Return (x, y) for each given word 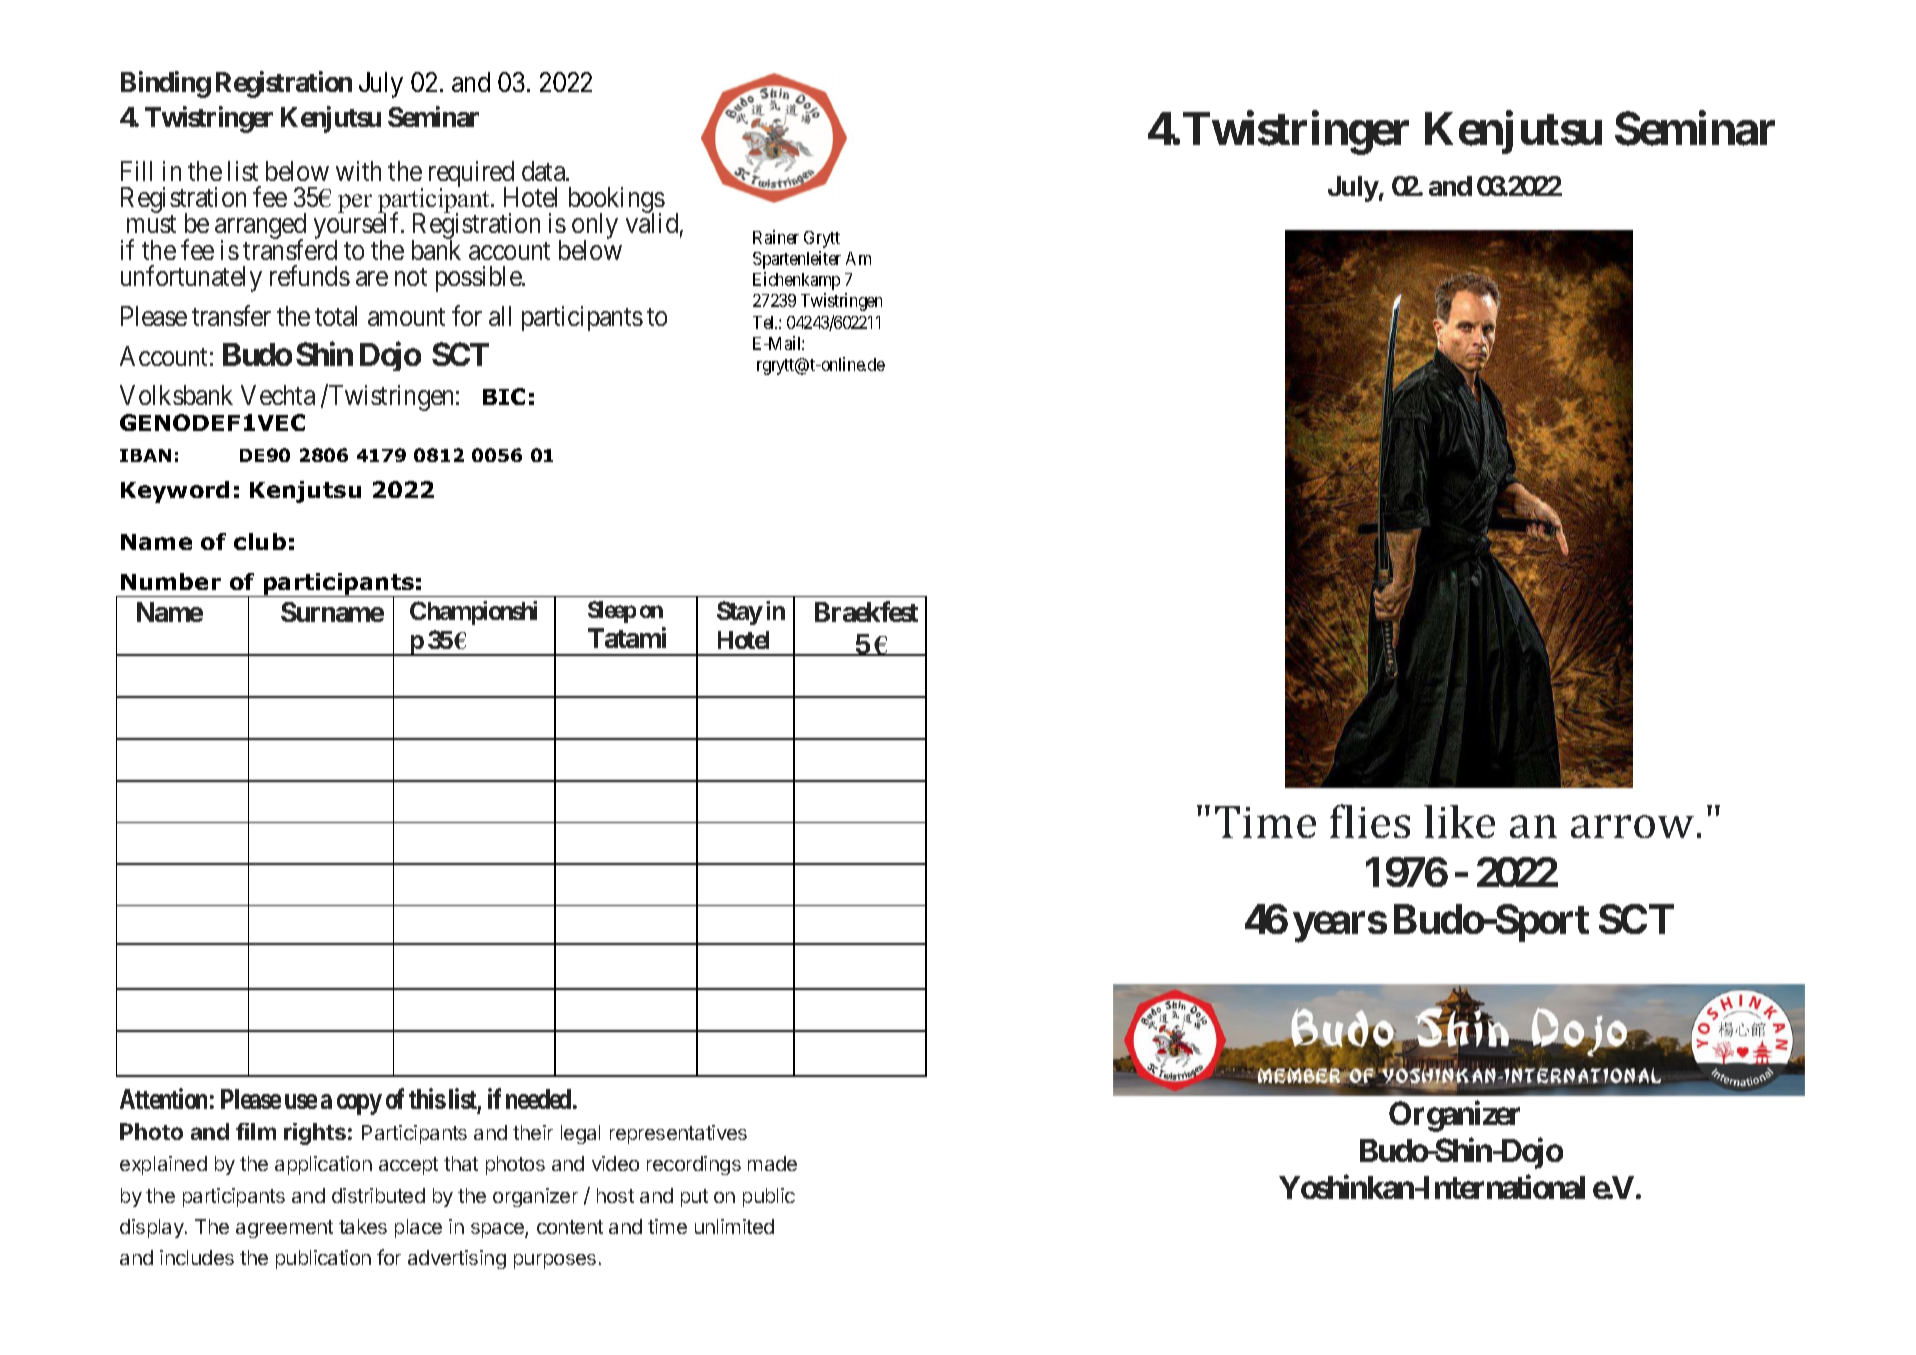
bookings (617, 201)
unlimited (734, 1226)
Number (171, 581)
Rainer (776, 237)
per (355, 203)
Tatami (627, 638)
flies (1370, 821)
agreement (284, 1229)
